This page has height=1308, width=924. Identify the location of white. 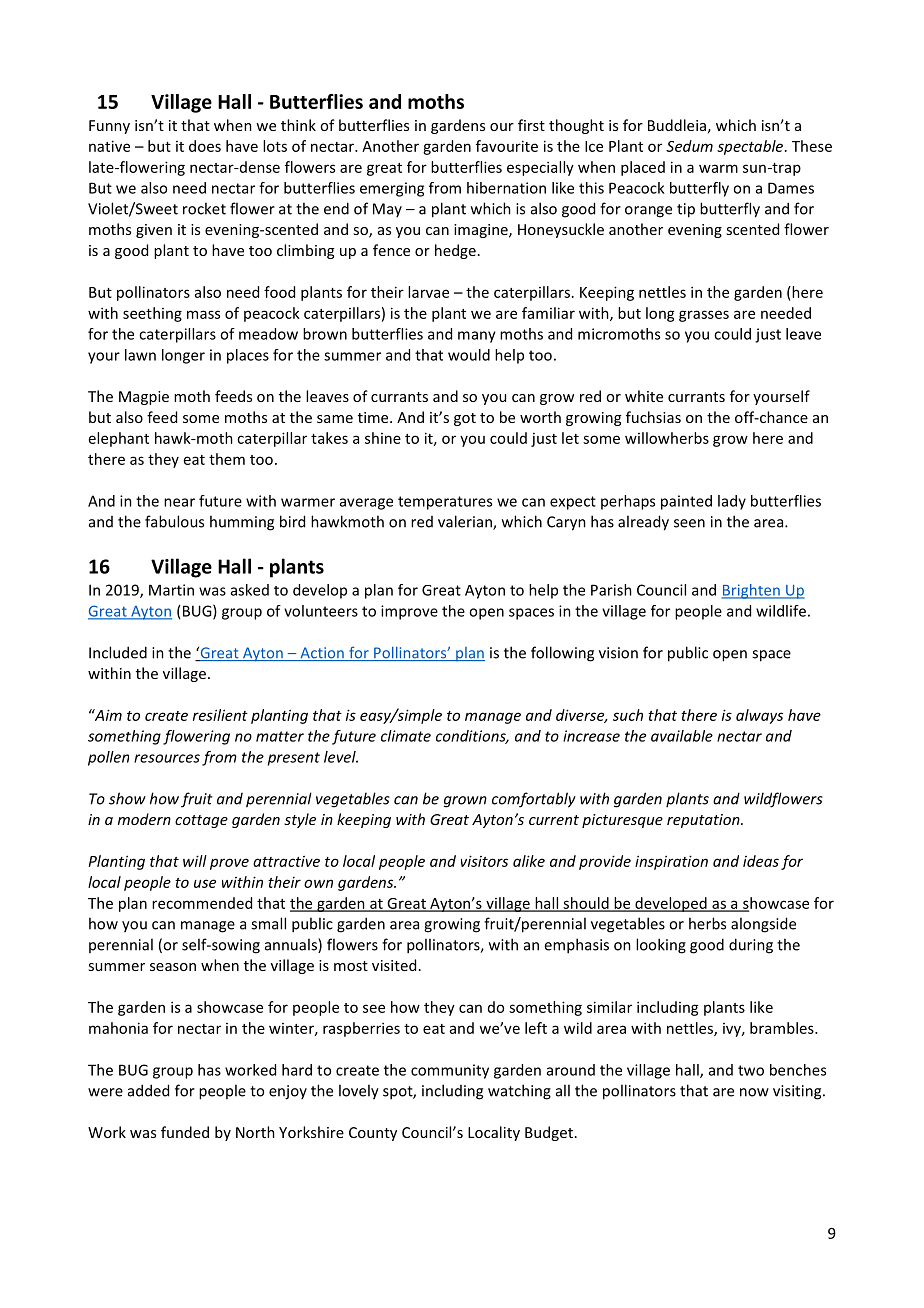
(644, 396).
